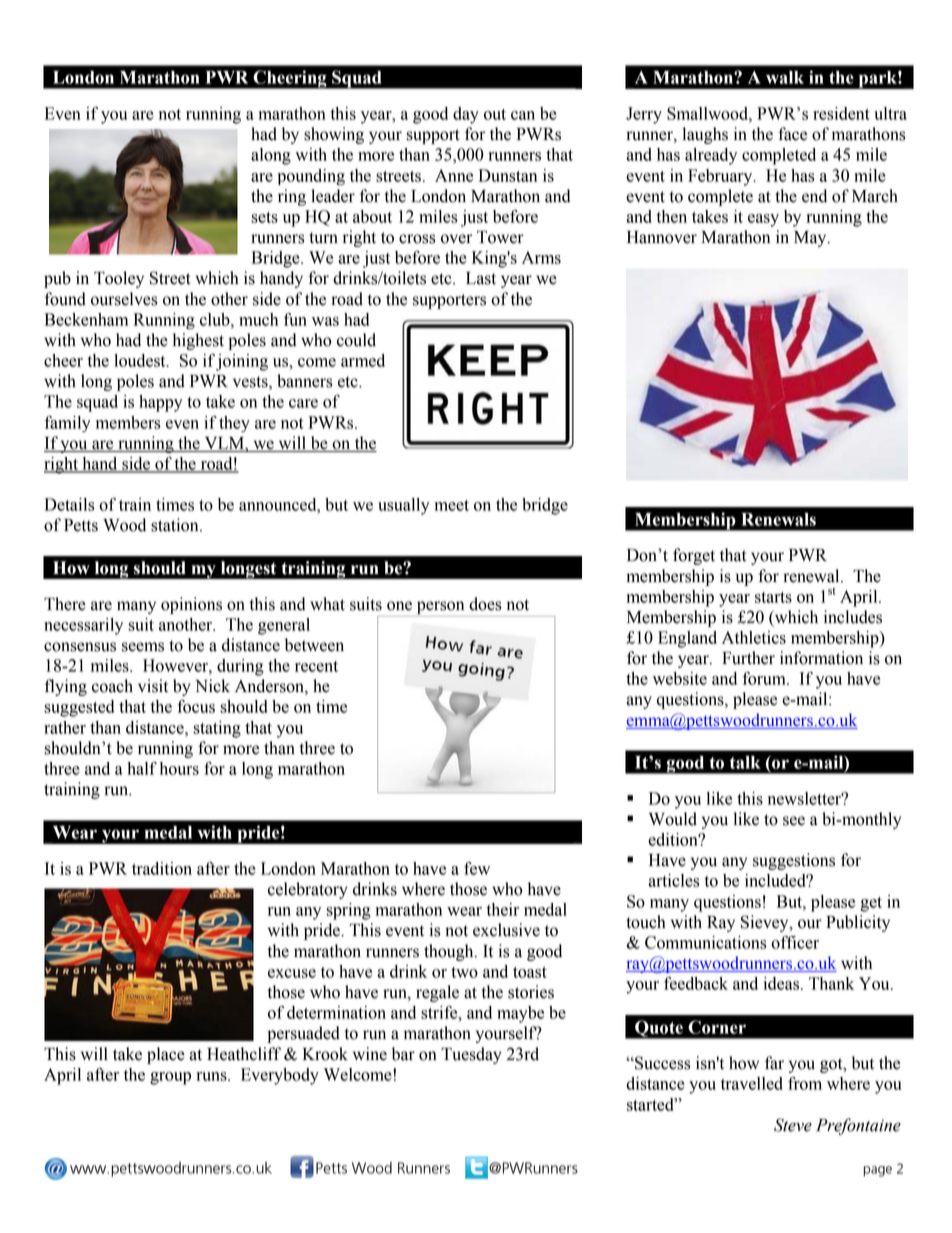 This screenshot has width=952, height=1233. Describe the element at coordinates (763, 220) in the screenshot. I see `easy` at that location.
